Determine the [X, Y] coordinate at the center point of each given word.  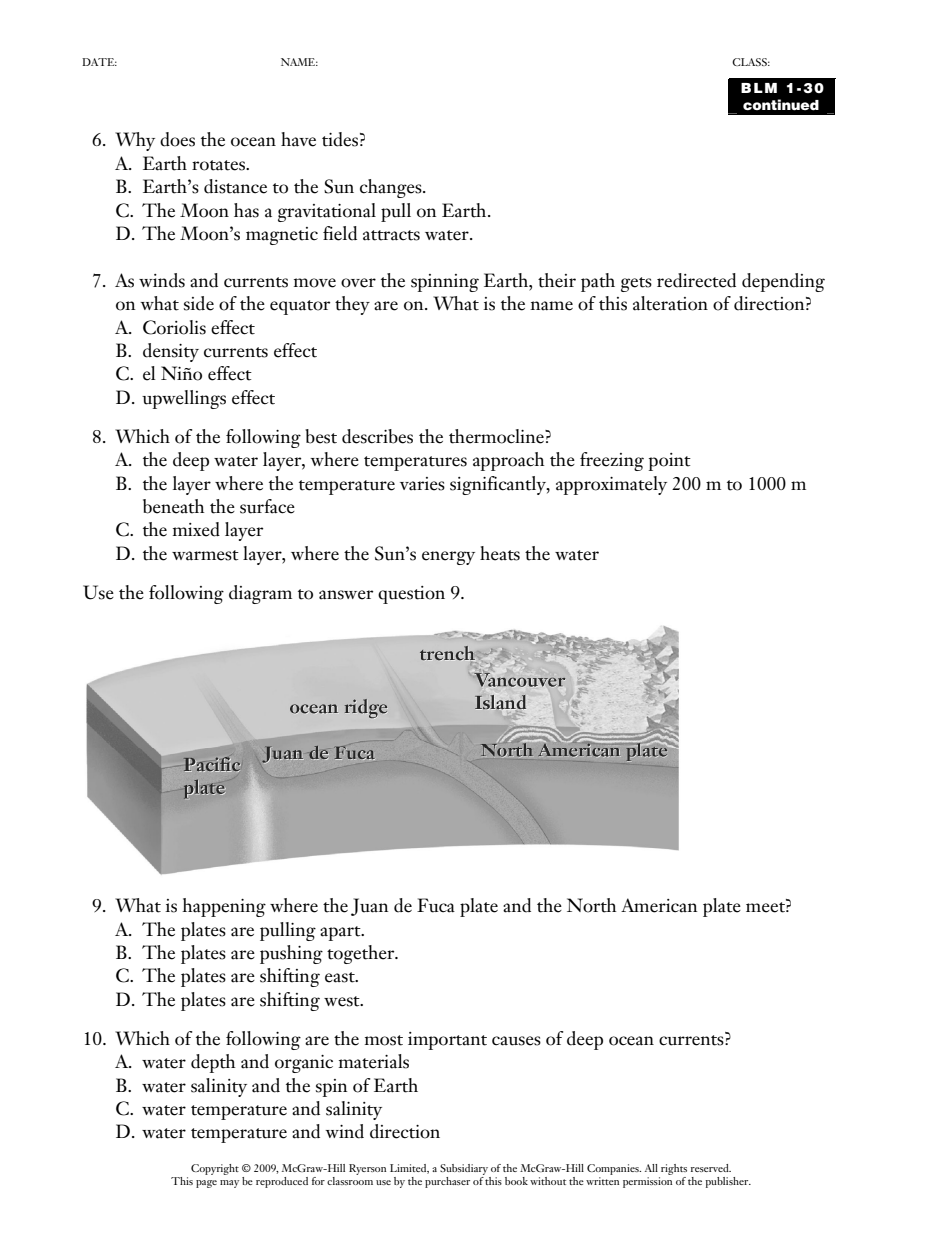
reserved [711, 1168]
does [177, 139]
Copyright [215, 1169]
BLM [759, 88]
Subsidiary [464, 1169]
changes [392, 188]
